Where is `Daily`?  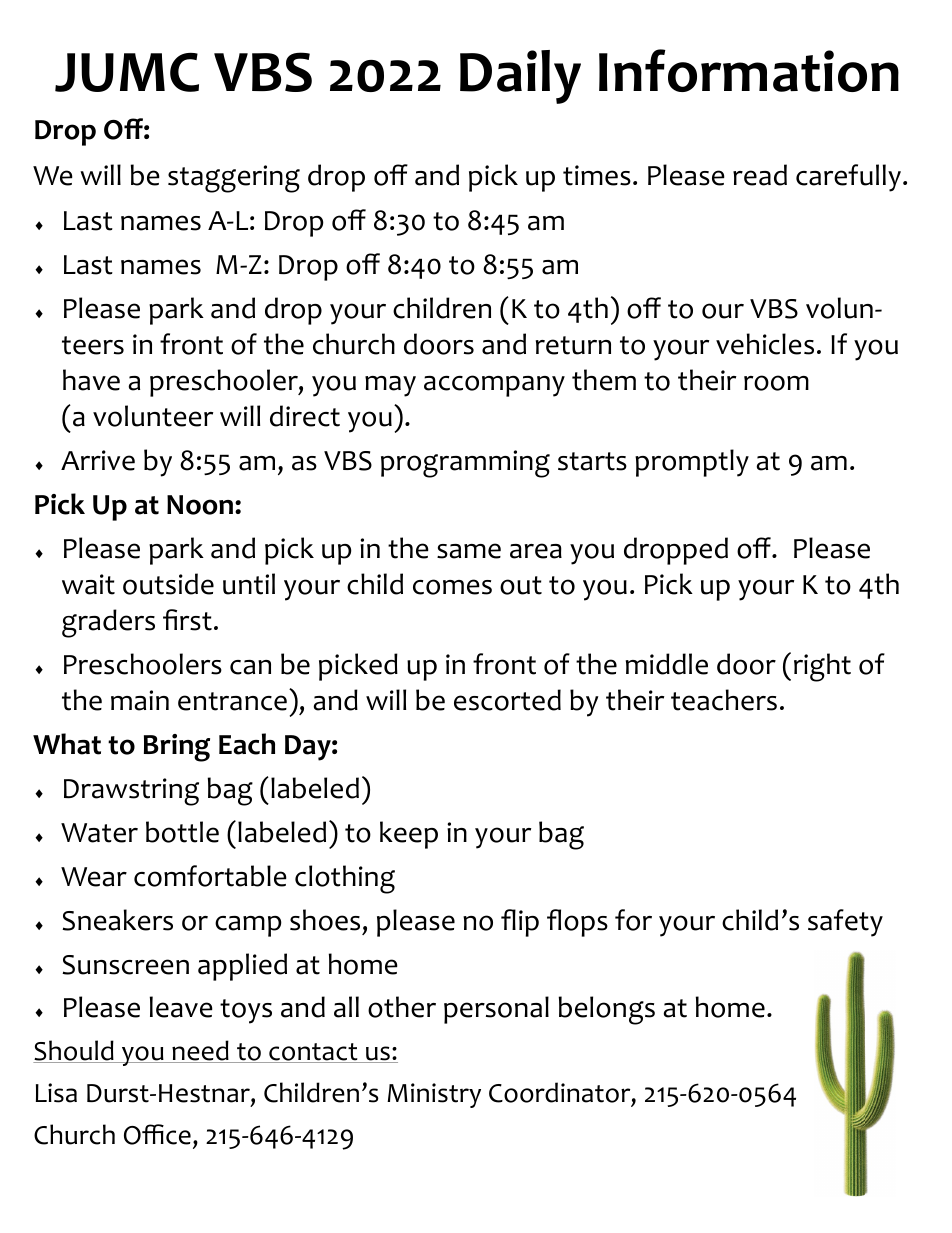 Daily is located at coordinates (520, 77).
